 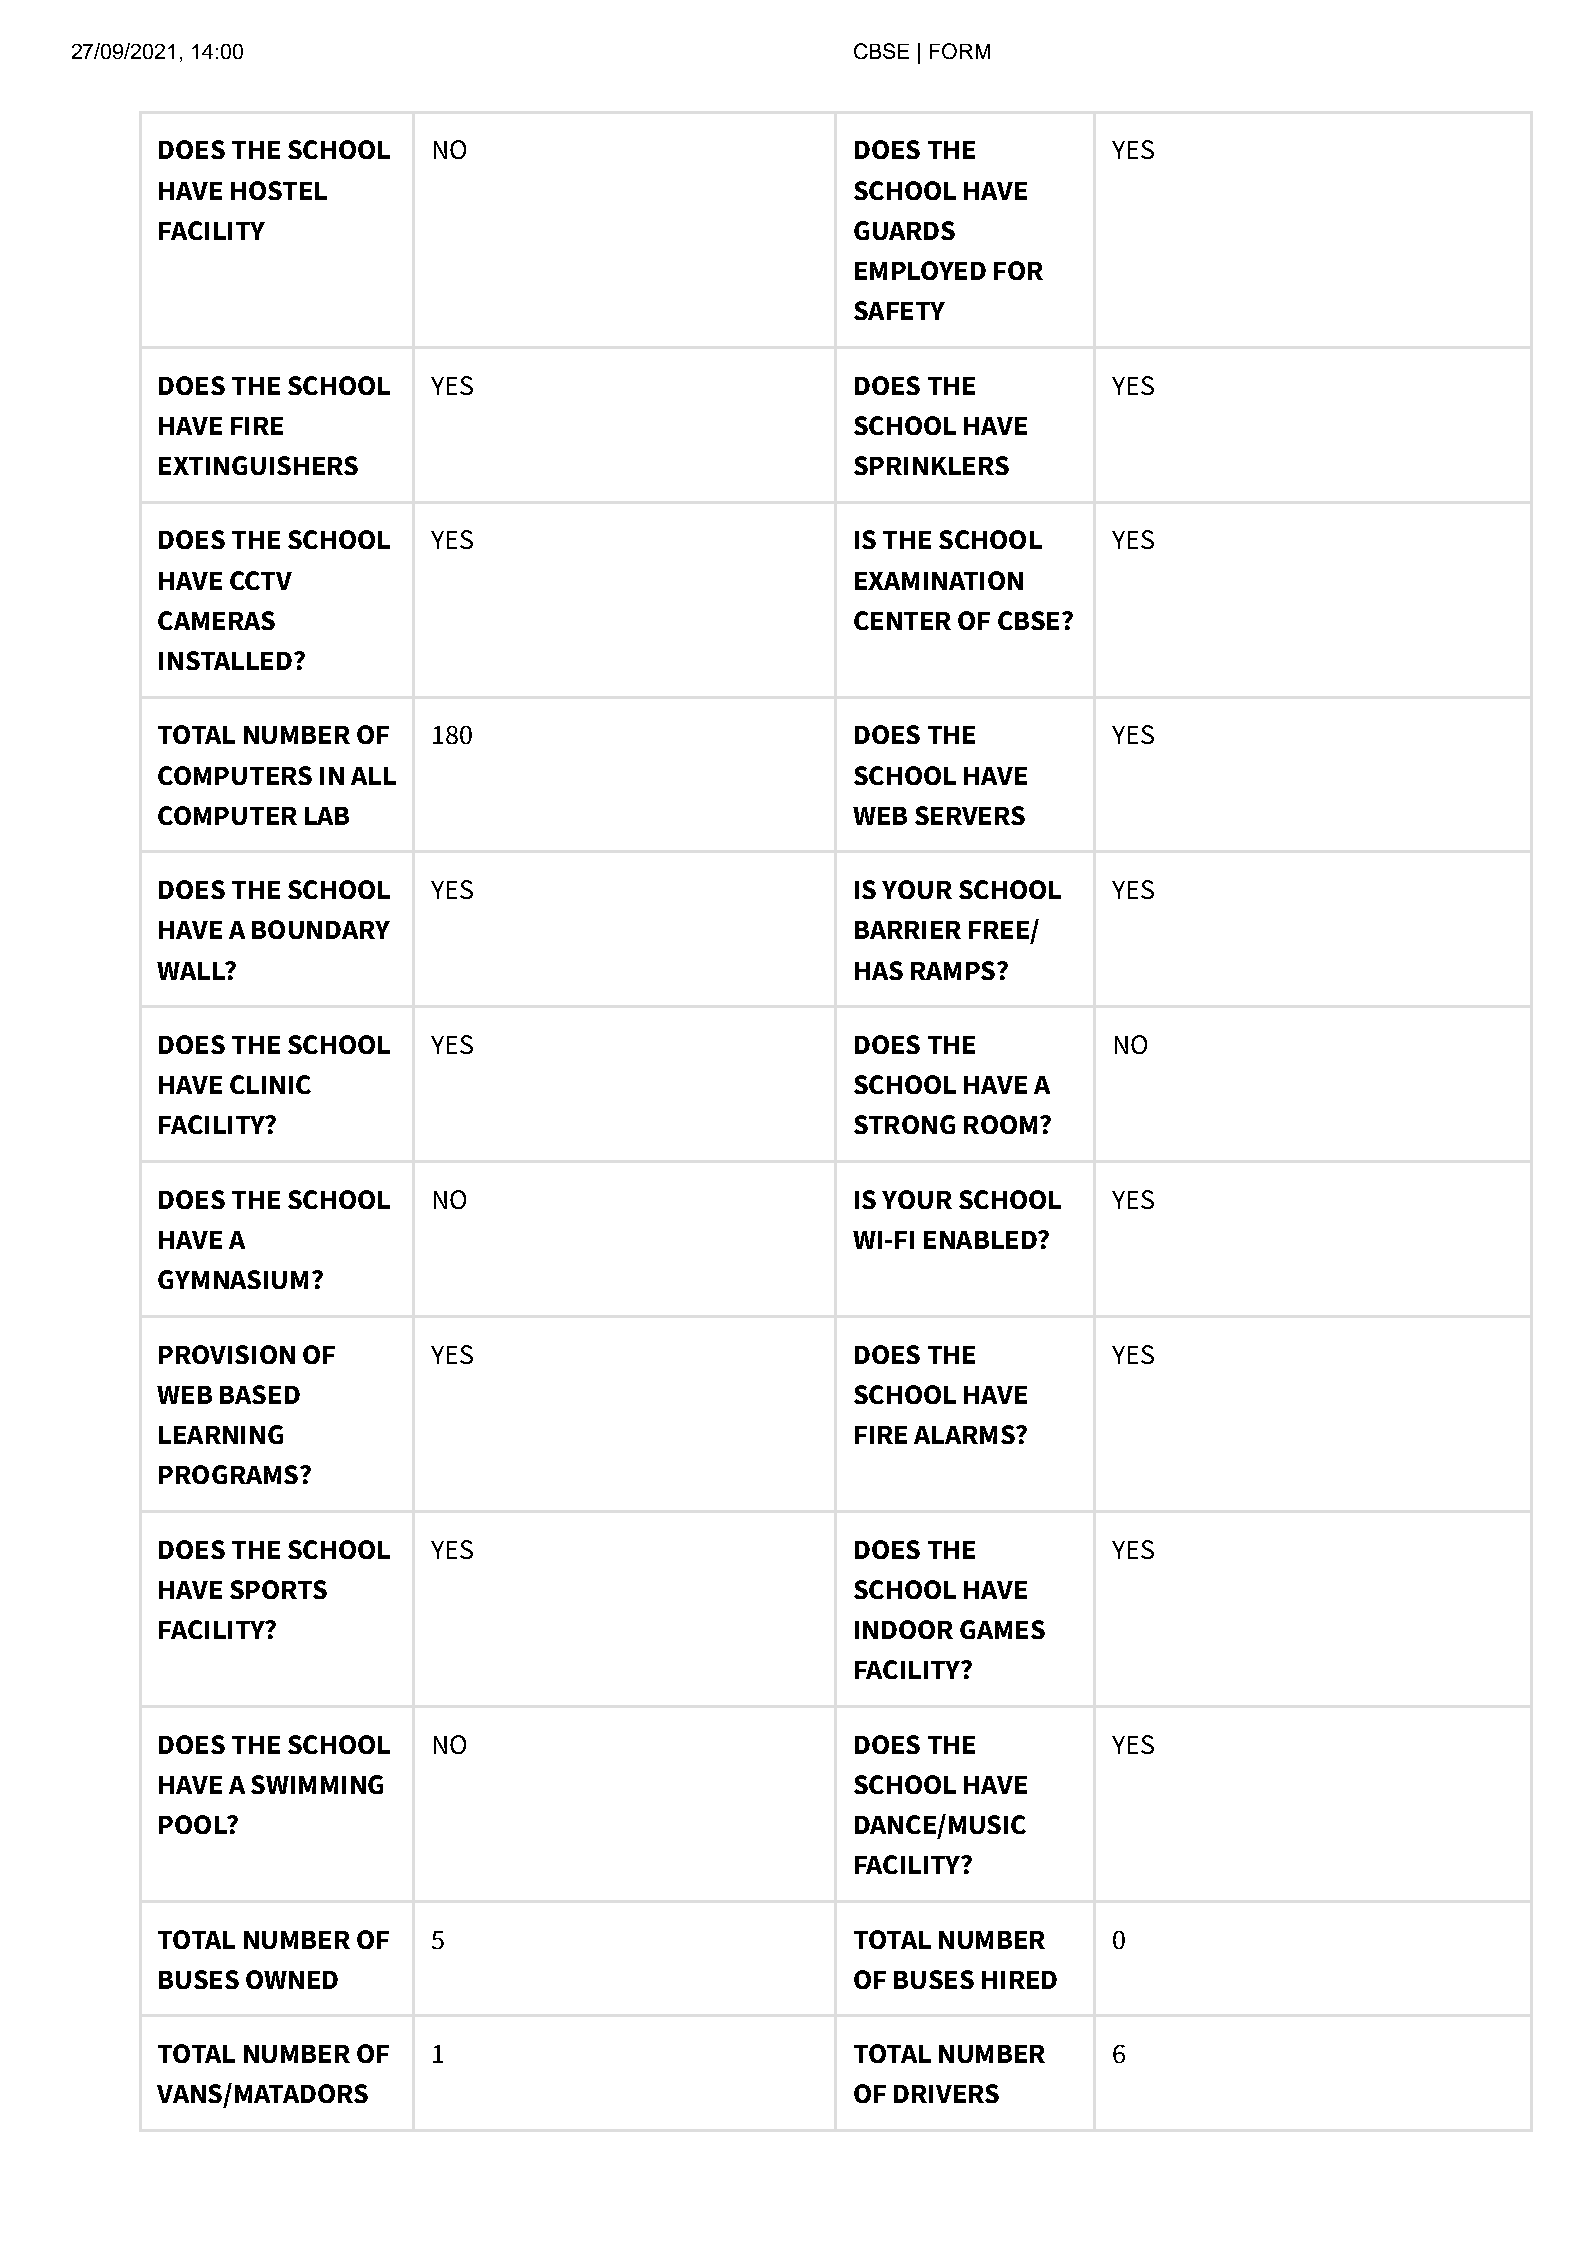 What do you see at coordinates (292, 1979) in the screenshot?
I see `OWNED` at bounding box center [292, 1979].
